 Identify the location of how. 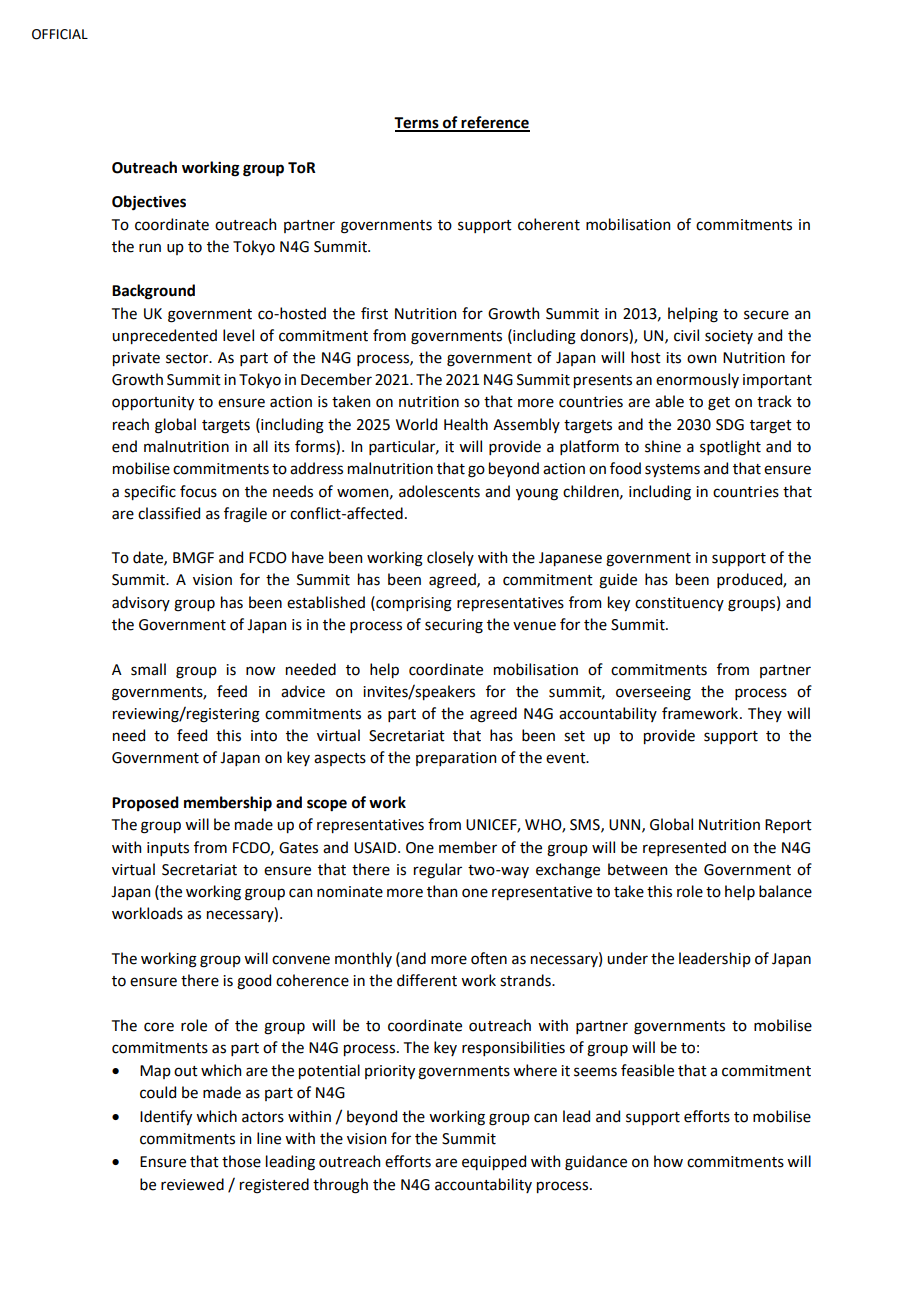
(668, 1161).
